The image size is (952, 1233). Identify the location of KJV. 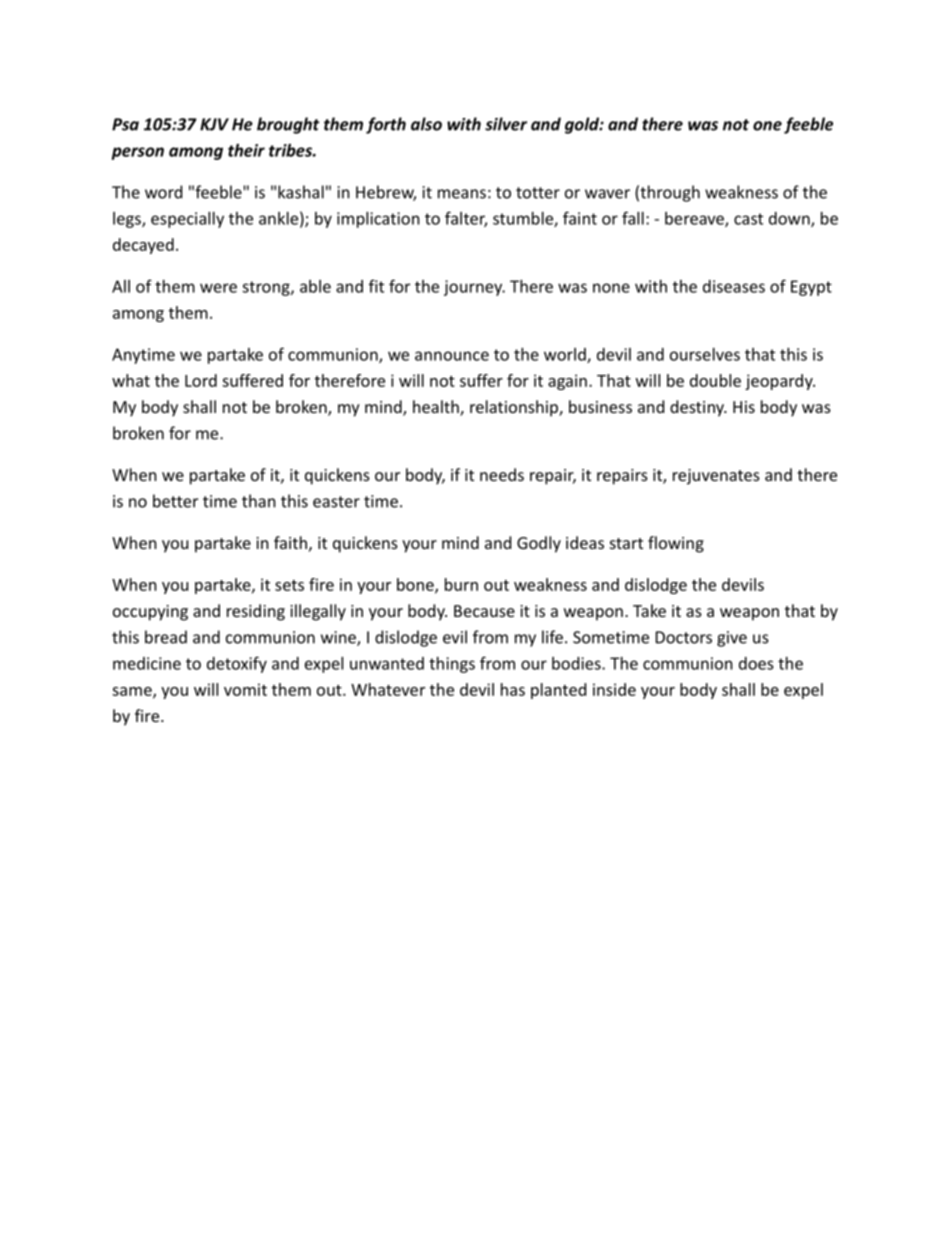
(214, 124).
